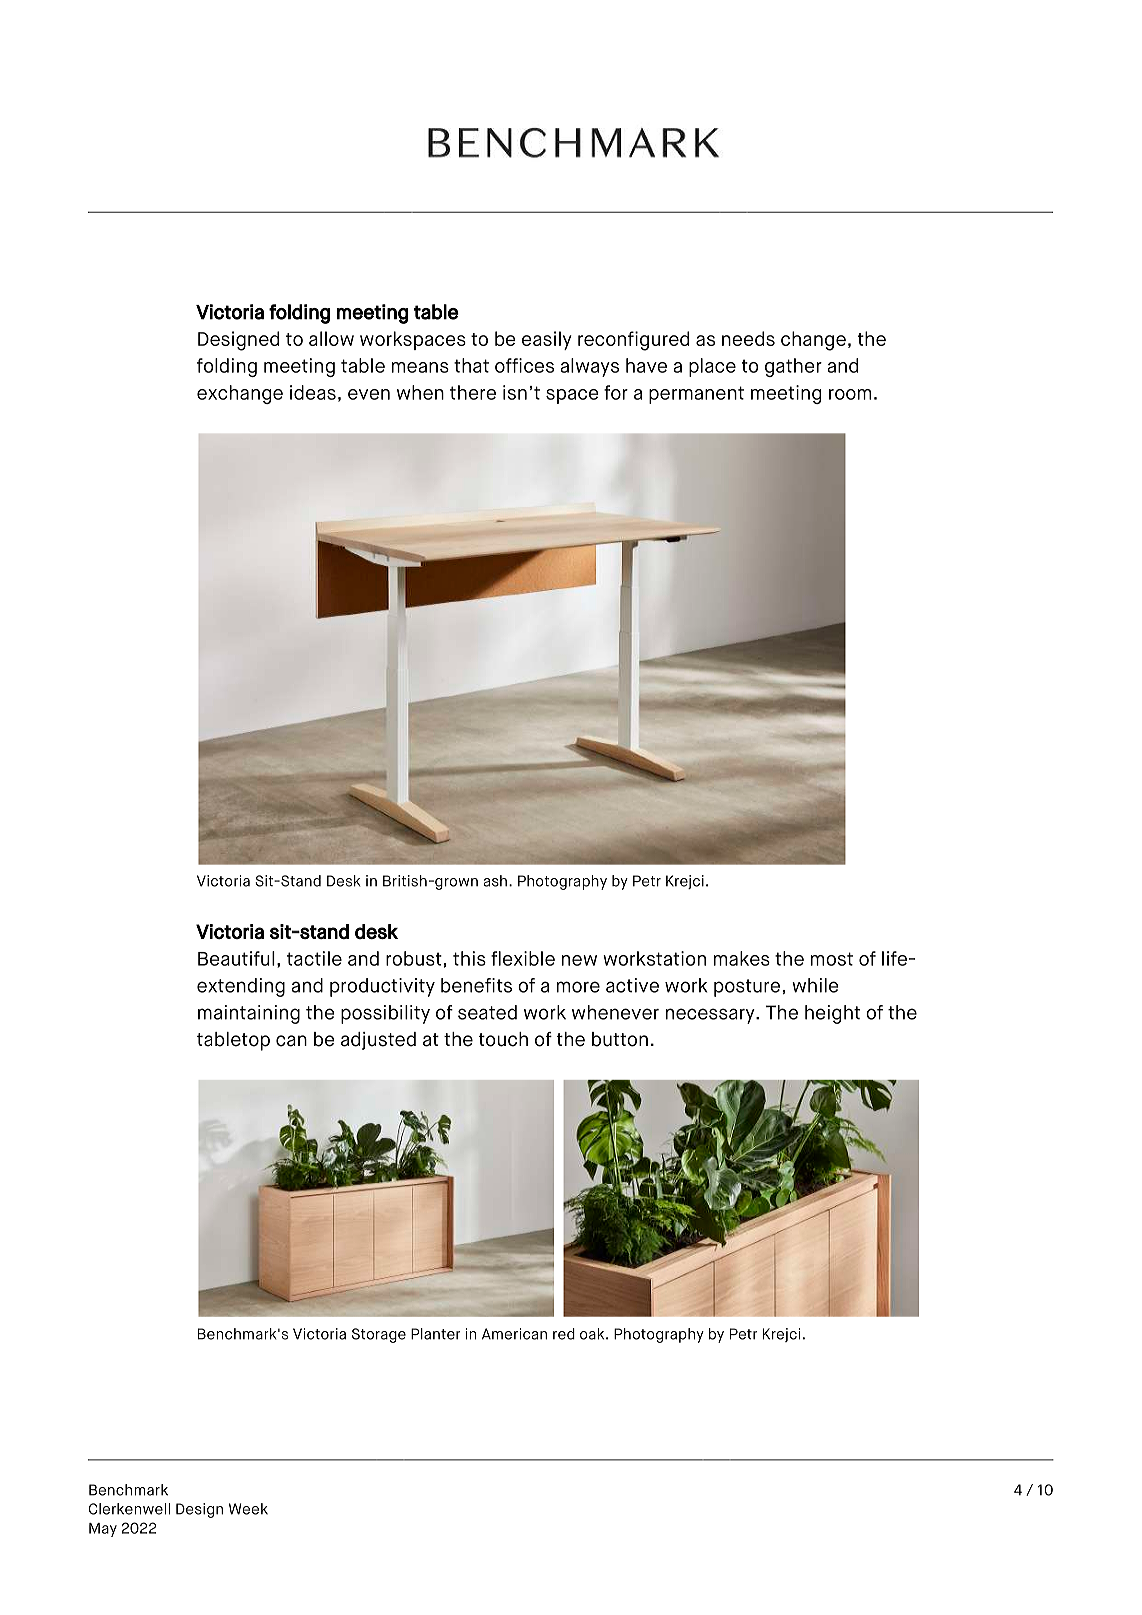 Image resolution: width=1142 pixels, height=1615 pixels. Describe the element at coordinates (248, 1509) in the screenshot. I see `Week` at that location.
